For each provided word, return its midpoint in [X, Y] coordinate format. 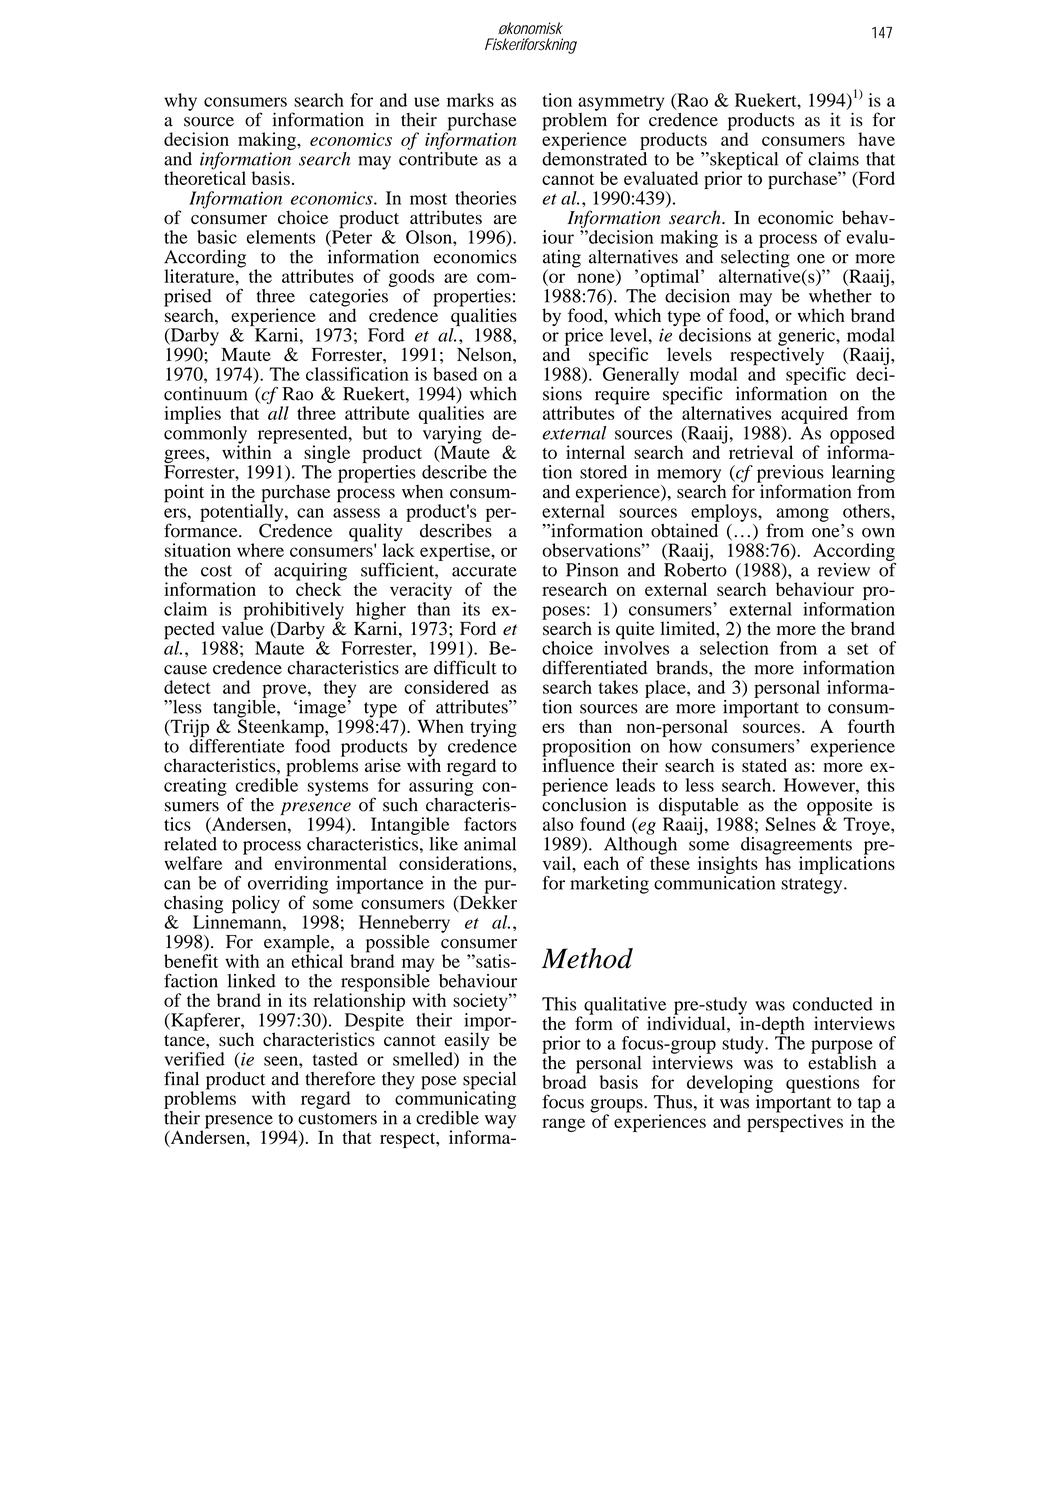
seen [282, 1061]
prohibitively [293, 612]
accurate [484, 571]
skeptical [743, 162]
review [844, 570]
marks [470, 100]
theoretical [205, 177]
